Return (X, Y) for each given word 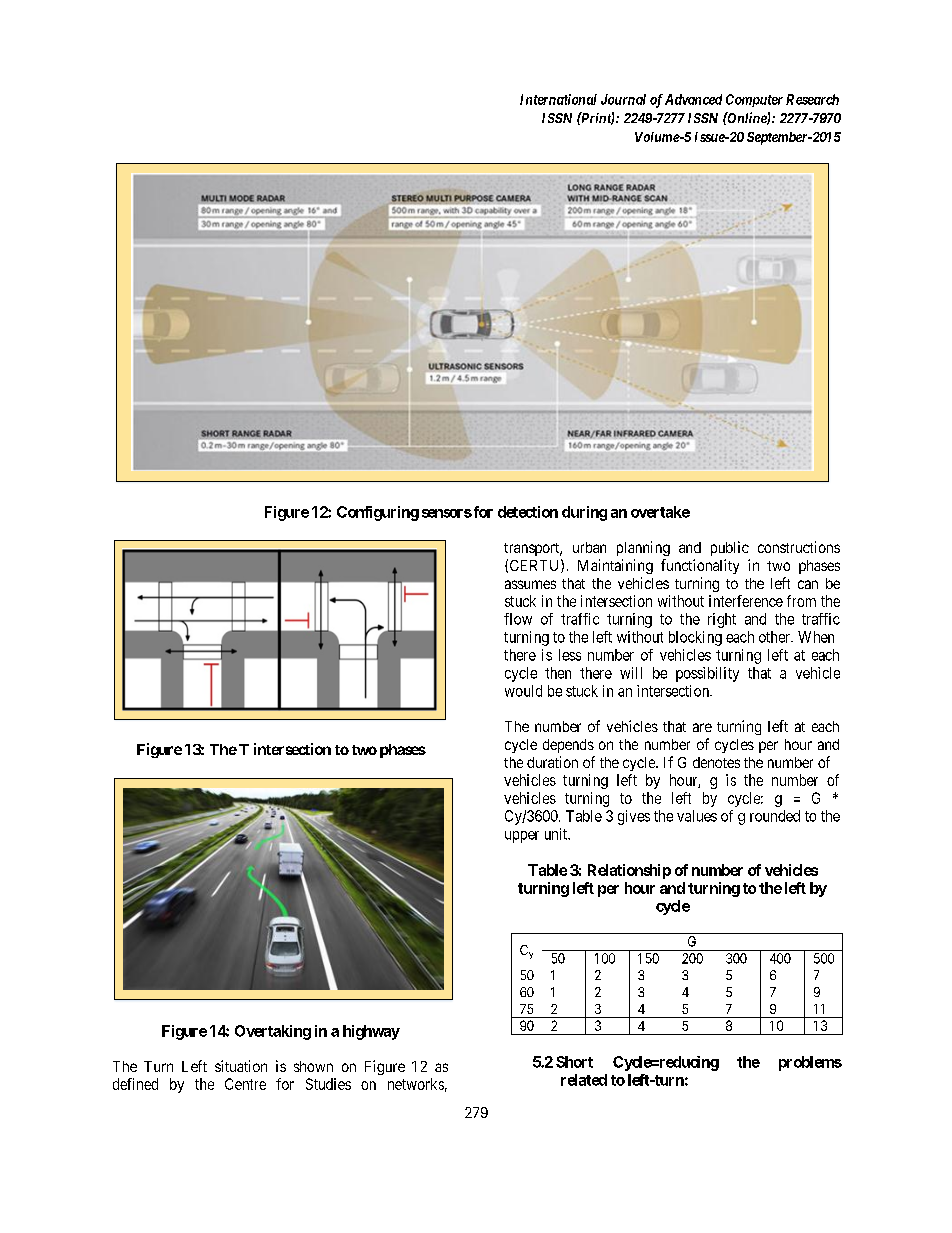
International (558, 99)
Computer (754, 100)
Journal (623, 99)
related (584, 1080)
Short (574, 1062)
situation (241, 1066)
